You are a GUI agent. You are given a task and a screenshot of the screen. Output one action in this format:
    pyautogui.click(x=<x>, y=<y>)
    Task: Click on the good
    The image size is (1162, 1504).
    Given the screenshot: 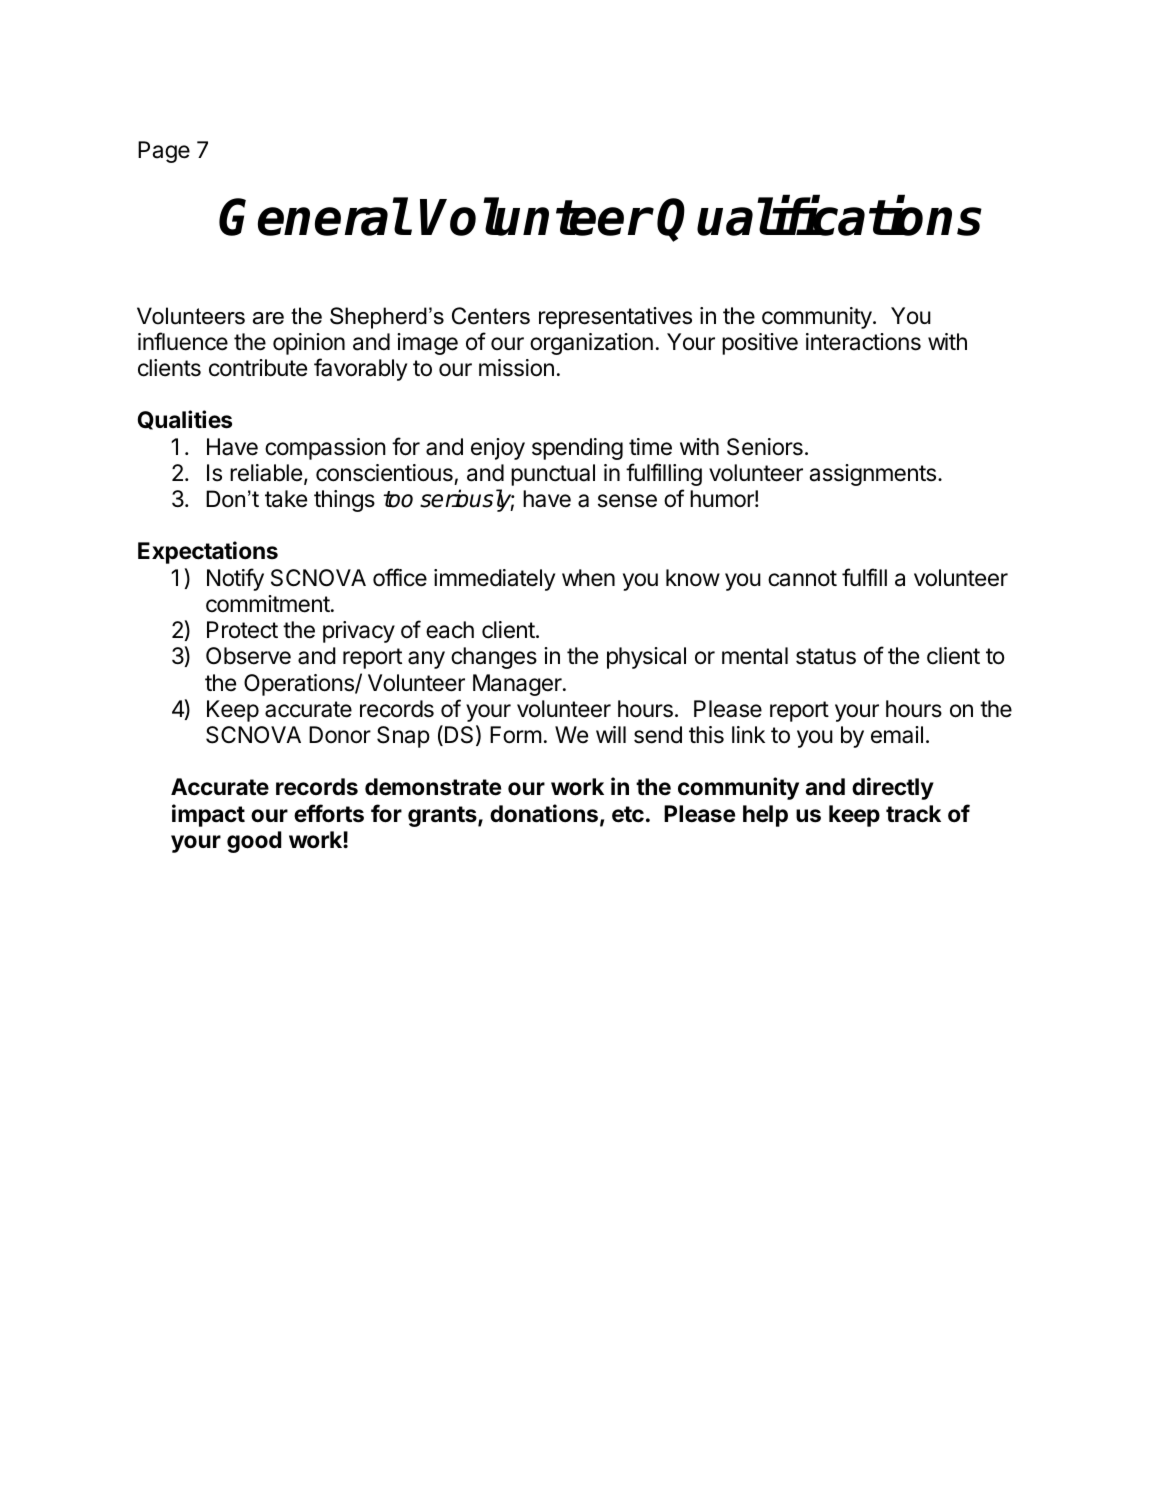 What is the action you would take?
    pyautogui.click(x=254, y=842)
